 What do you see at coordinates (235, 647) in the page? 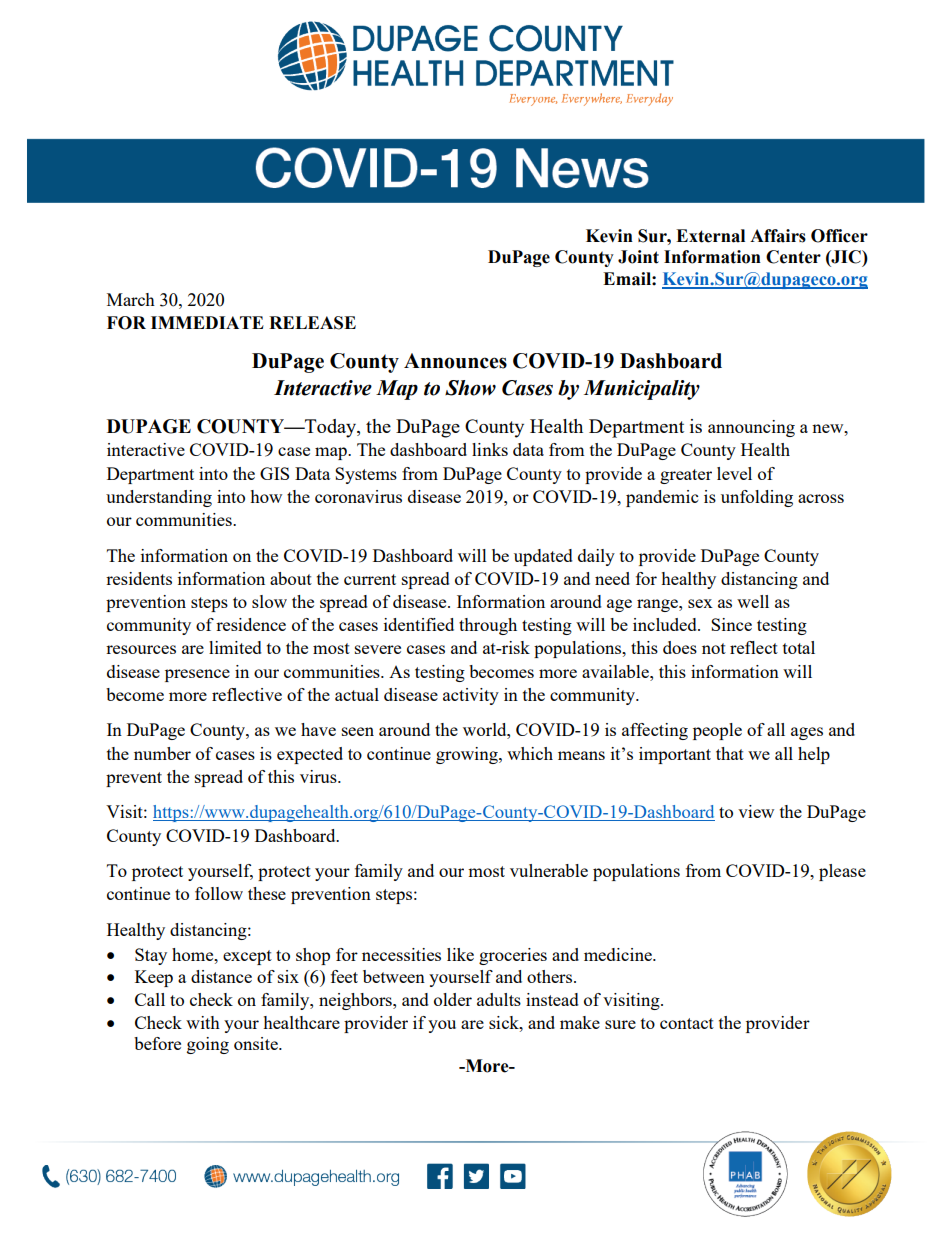
I see `limited` at bounding box center [235, 647].
